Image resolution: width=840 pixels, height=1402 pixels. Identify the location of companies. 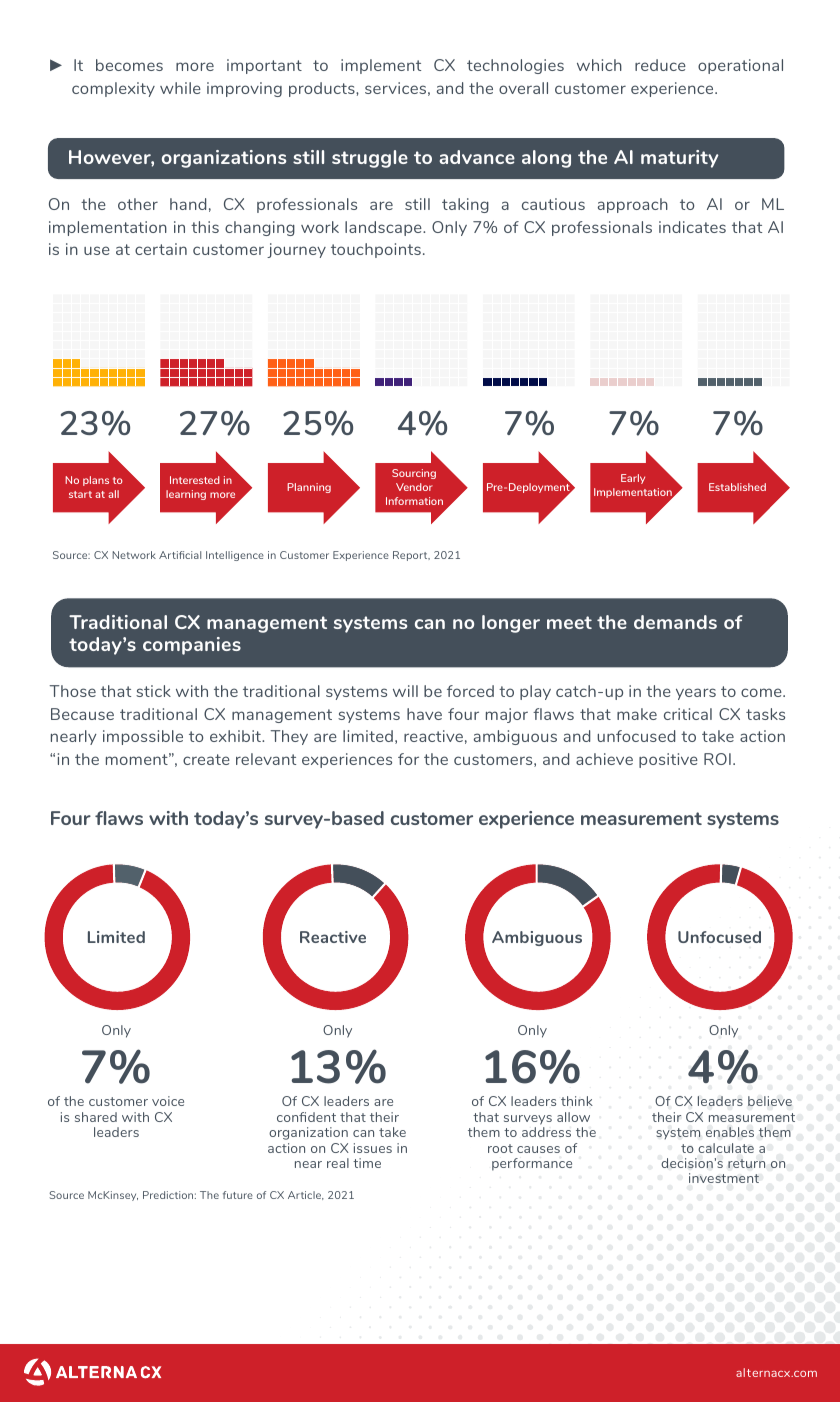
(192, 646).
